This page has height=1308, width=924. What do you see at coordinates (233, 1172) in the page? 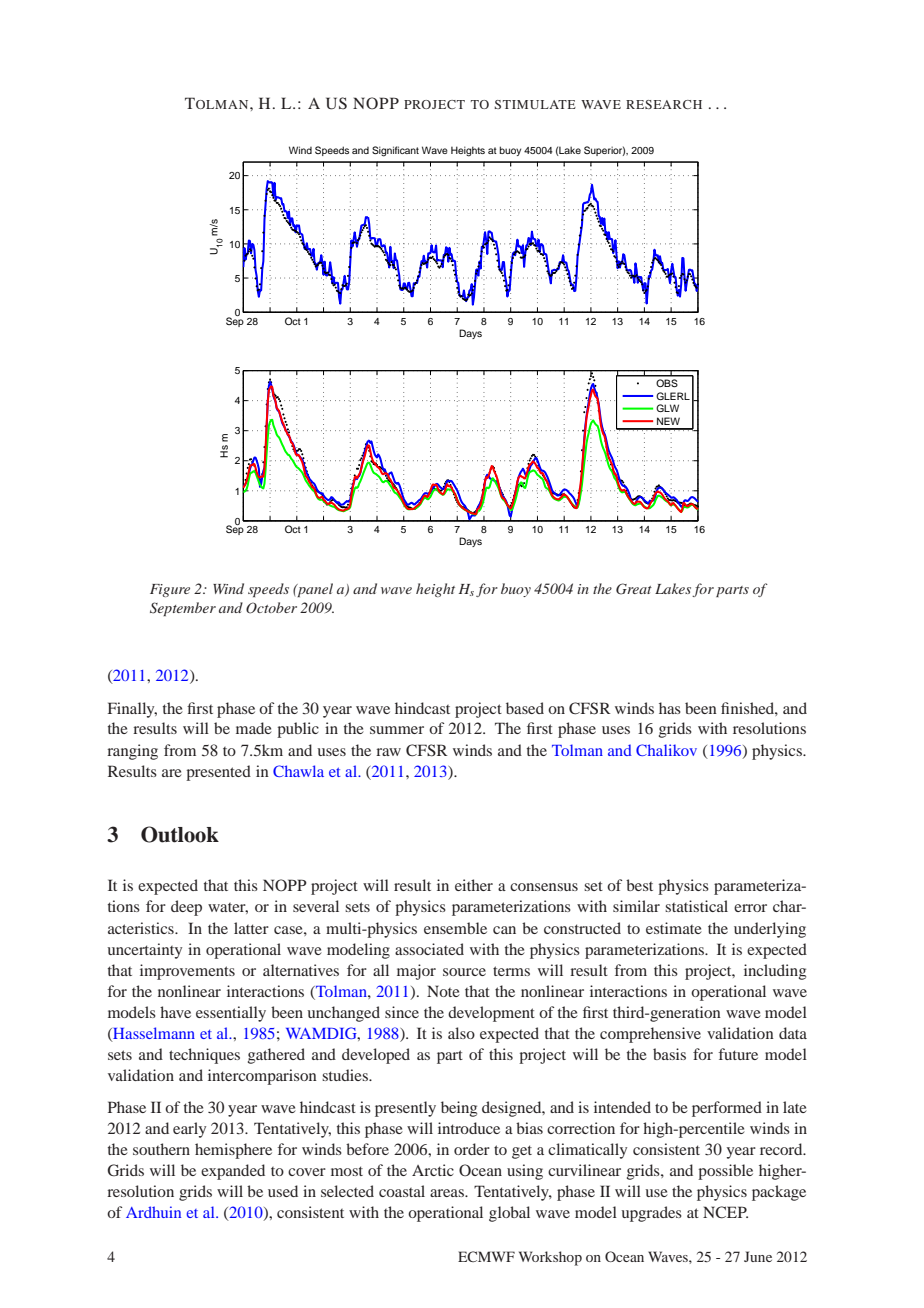
I see `expanded` at bounding box center [233, 1172].
